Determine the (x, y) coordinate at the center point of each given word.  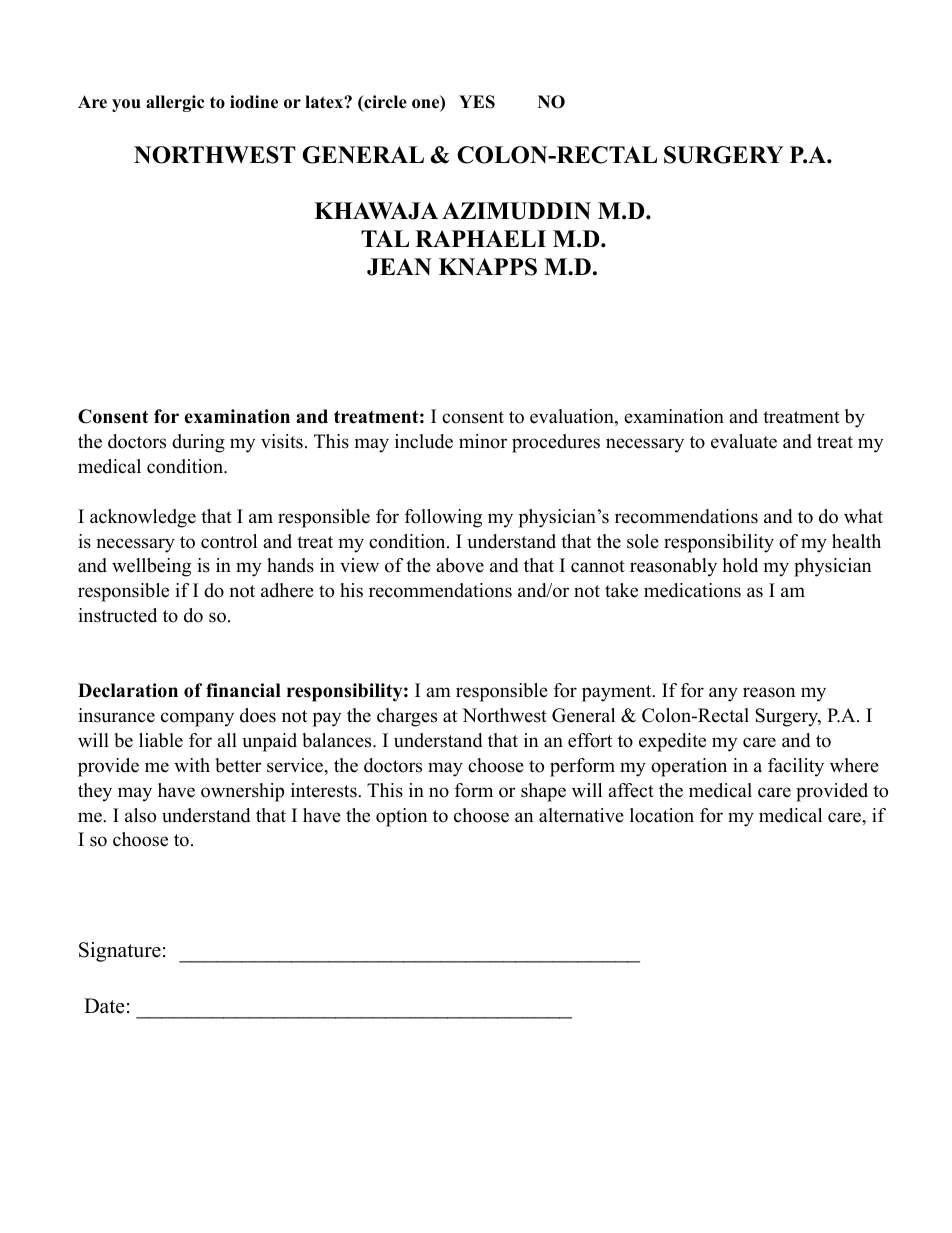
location (662, 815)
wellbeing (151, 567)
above (460, 565)
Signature (120, 952)
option (402, 817)
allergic (175, 103)
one (427, 105)
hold (740, 565)
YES (477, 102)
